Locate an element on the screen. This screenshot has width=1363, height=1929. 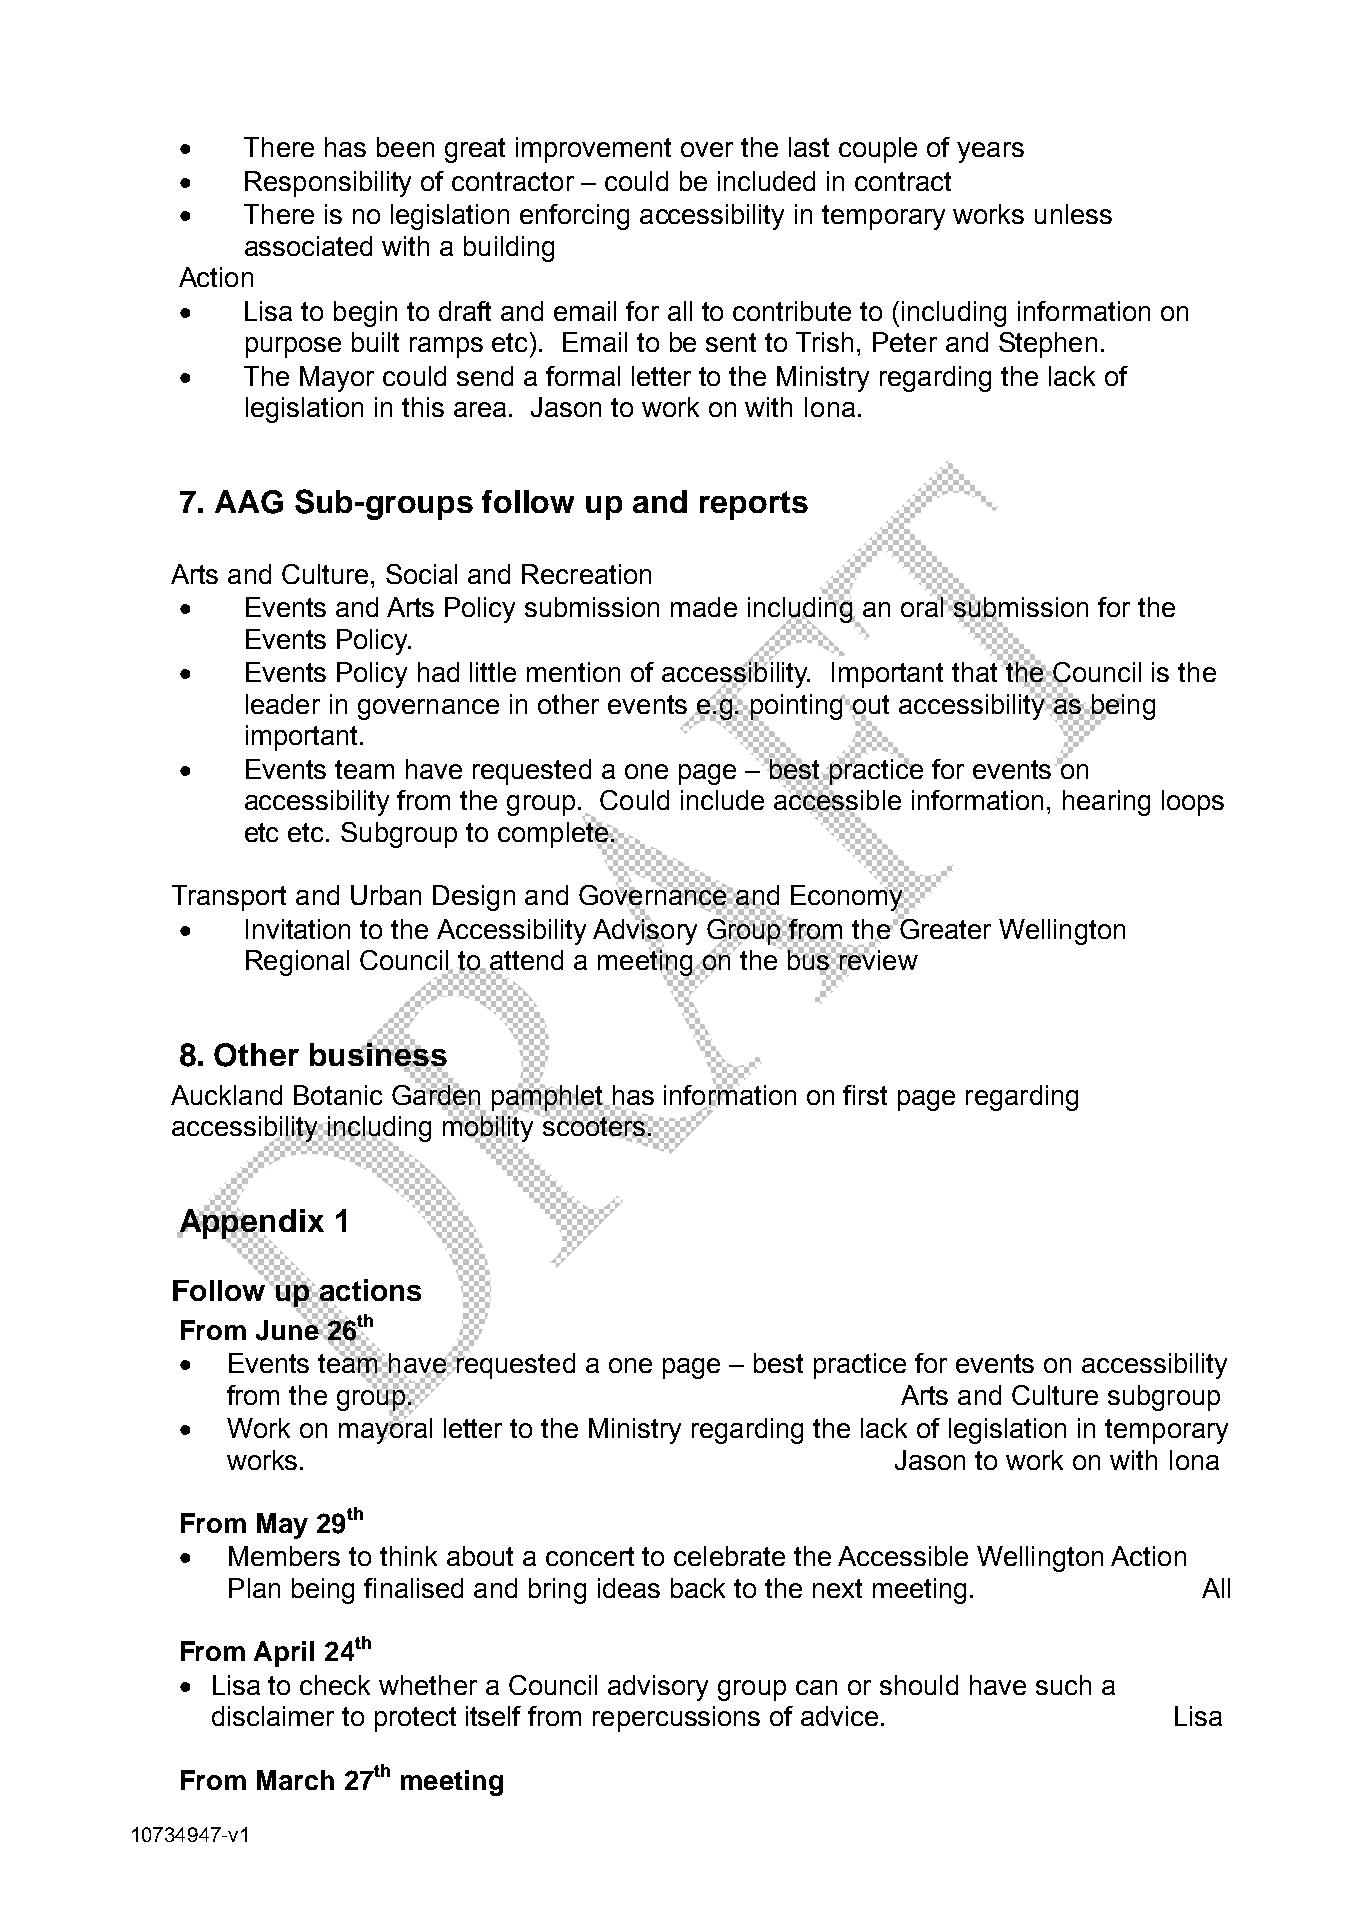
attend is located at coordinates (526, 961).
